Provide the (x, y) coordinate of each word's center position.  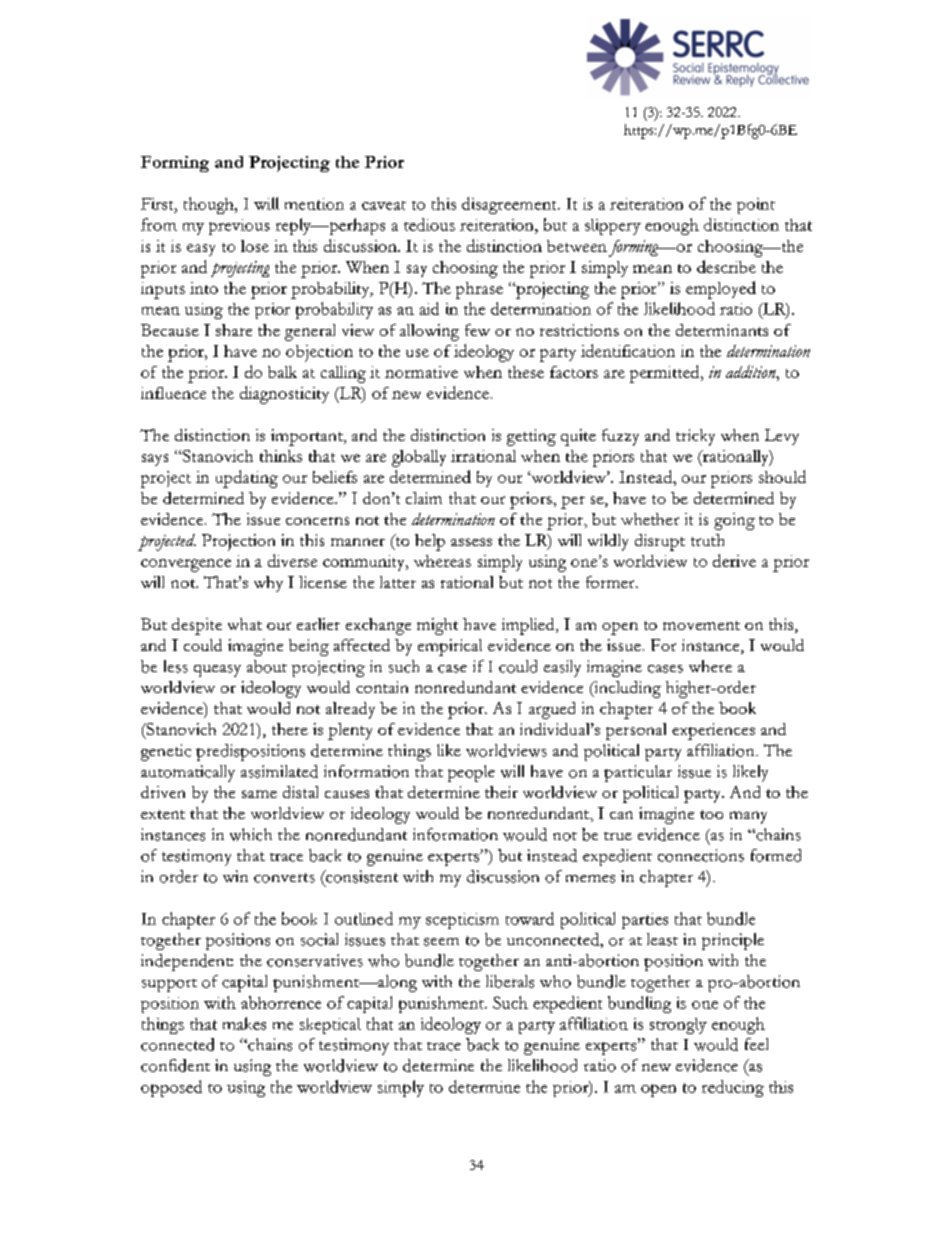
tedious (429, 224)
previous (239, 227)
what (245, 624)
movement (701, 625)
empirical (450, 647)
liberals (510, 981)
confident (175, 1065)
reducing (733, 1088)
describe (726, 266)
